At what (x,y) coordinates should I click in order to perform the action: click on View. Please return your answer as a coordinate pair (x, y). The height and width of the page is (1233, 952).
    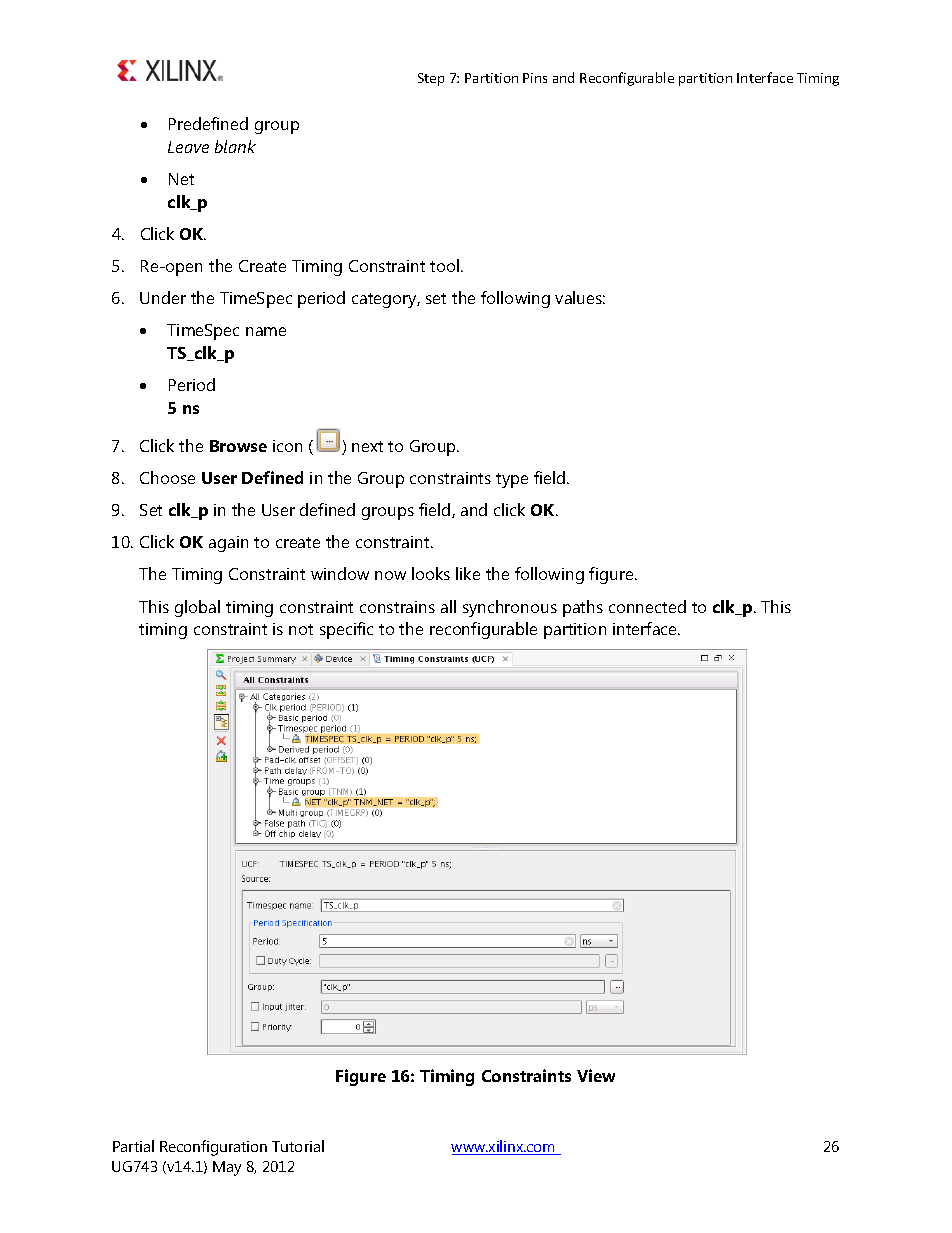
    Looking at the image, I should click on (596, 1075).
